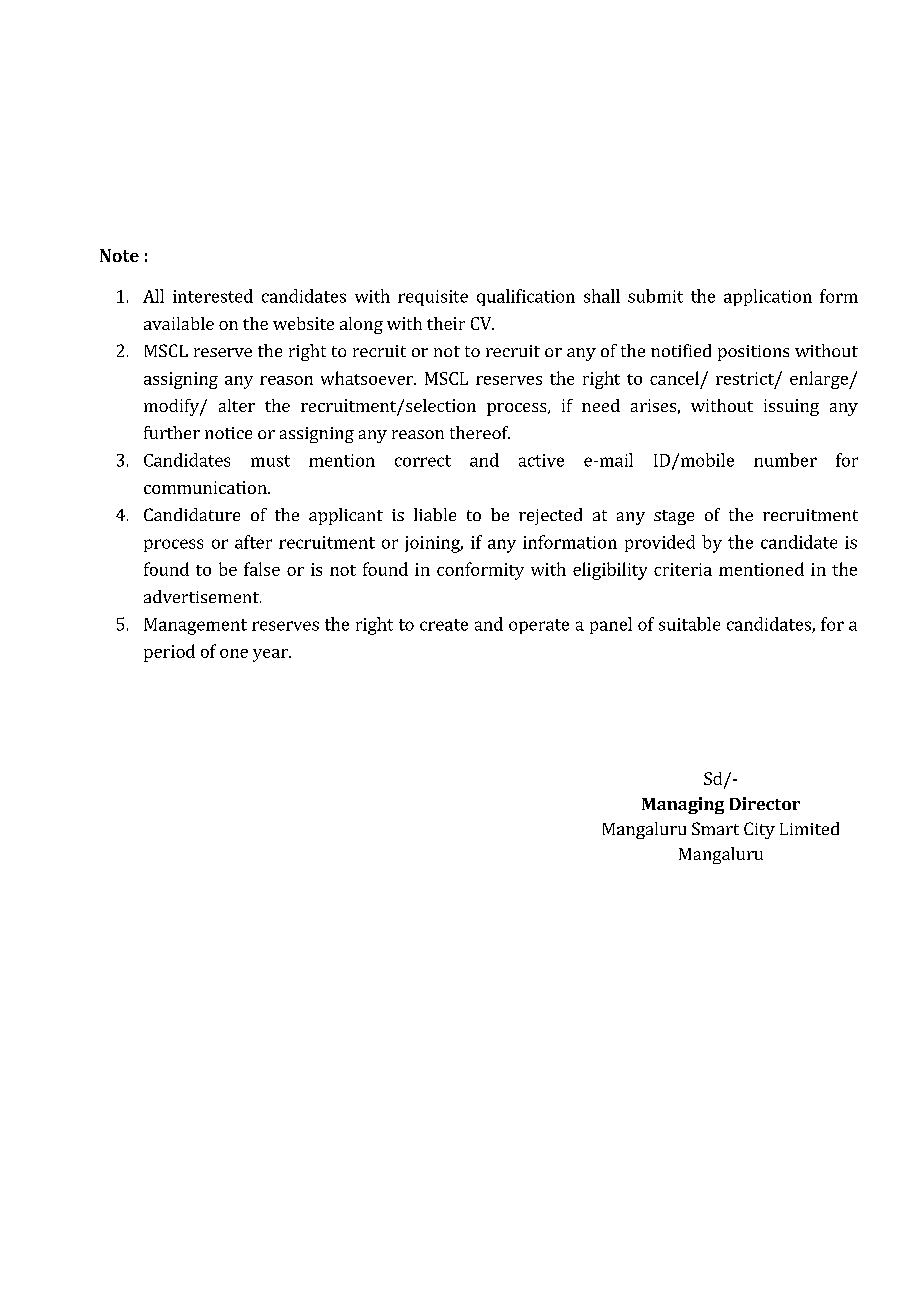  What do you see at coordinates (271, 655) in the screenshot?
I see `year` at bounding box center [271, 655].
